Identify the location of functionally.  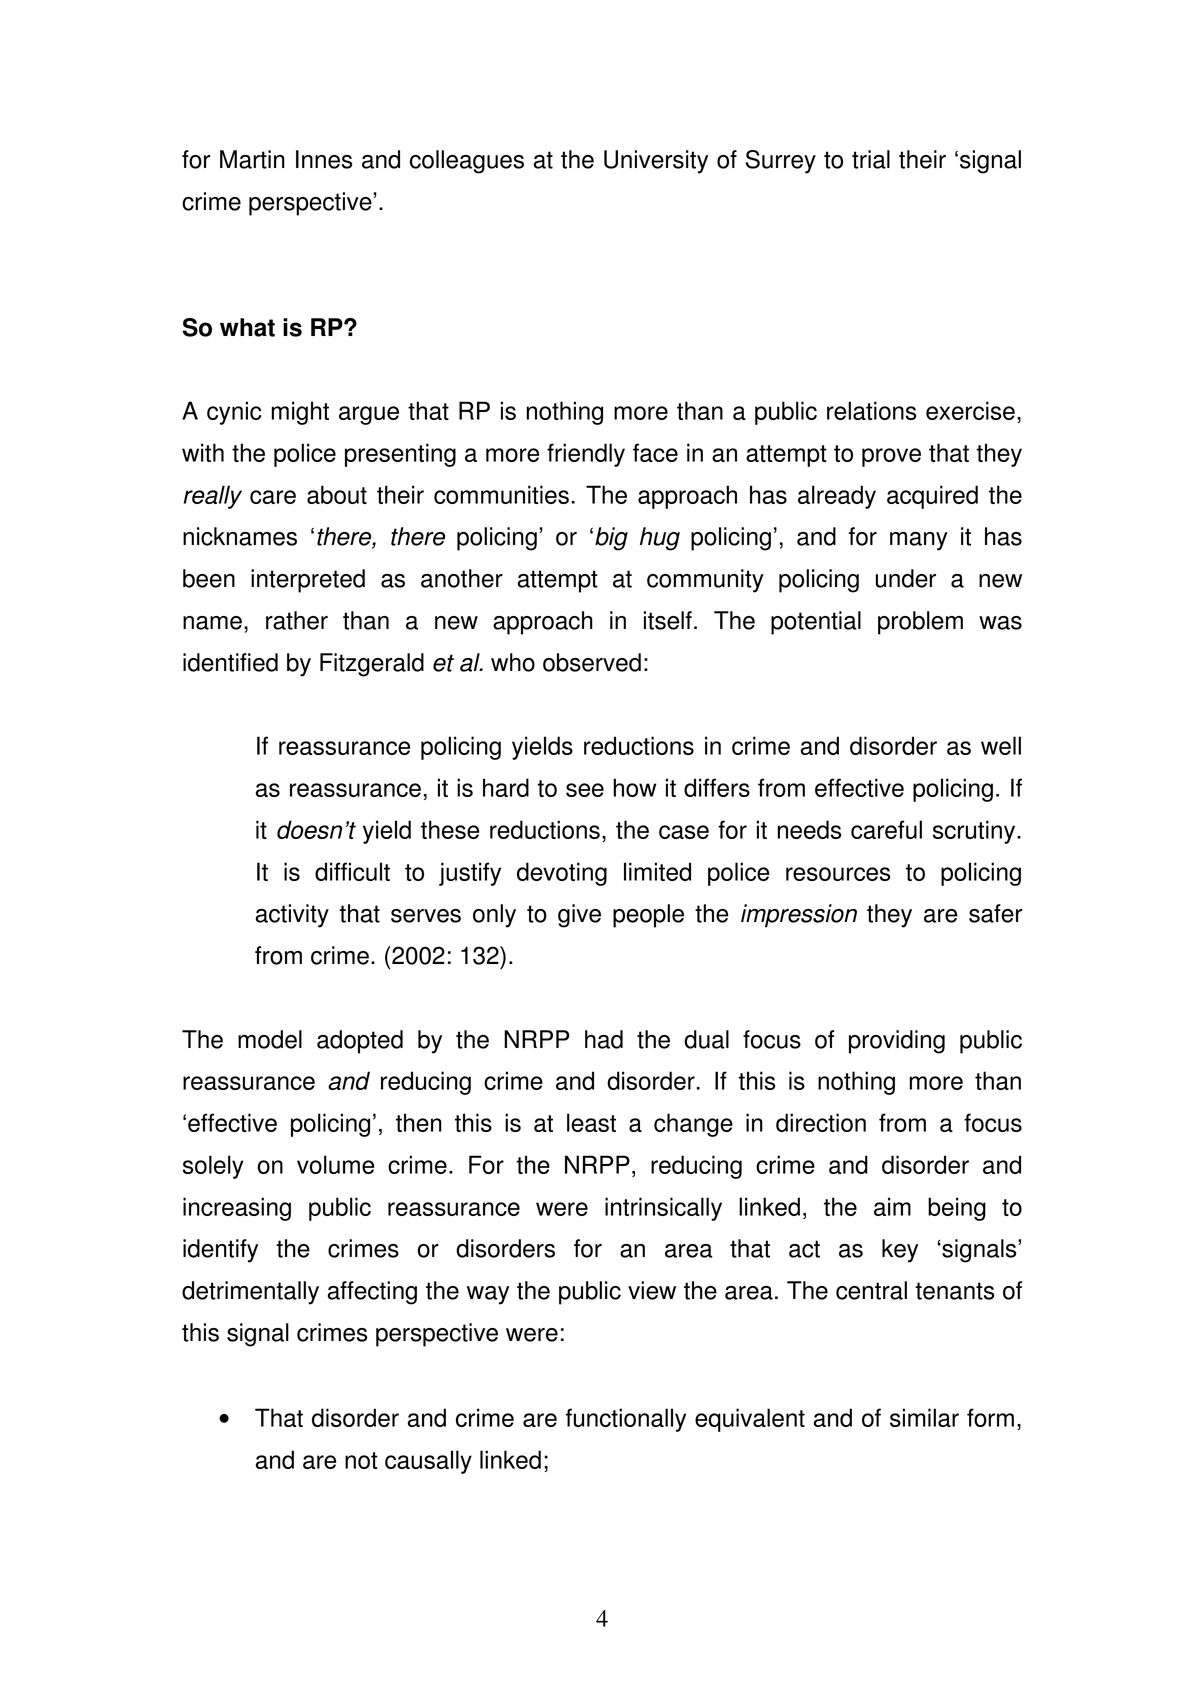
(626, 1420).
